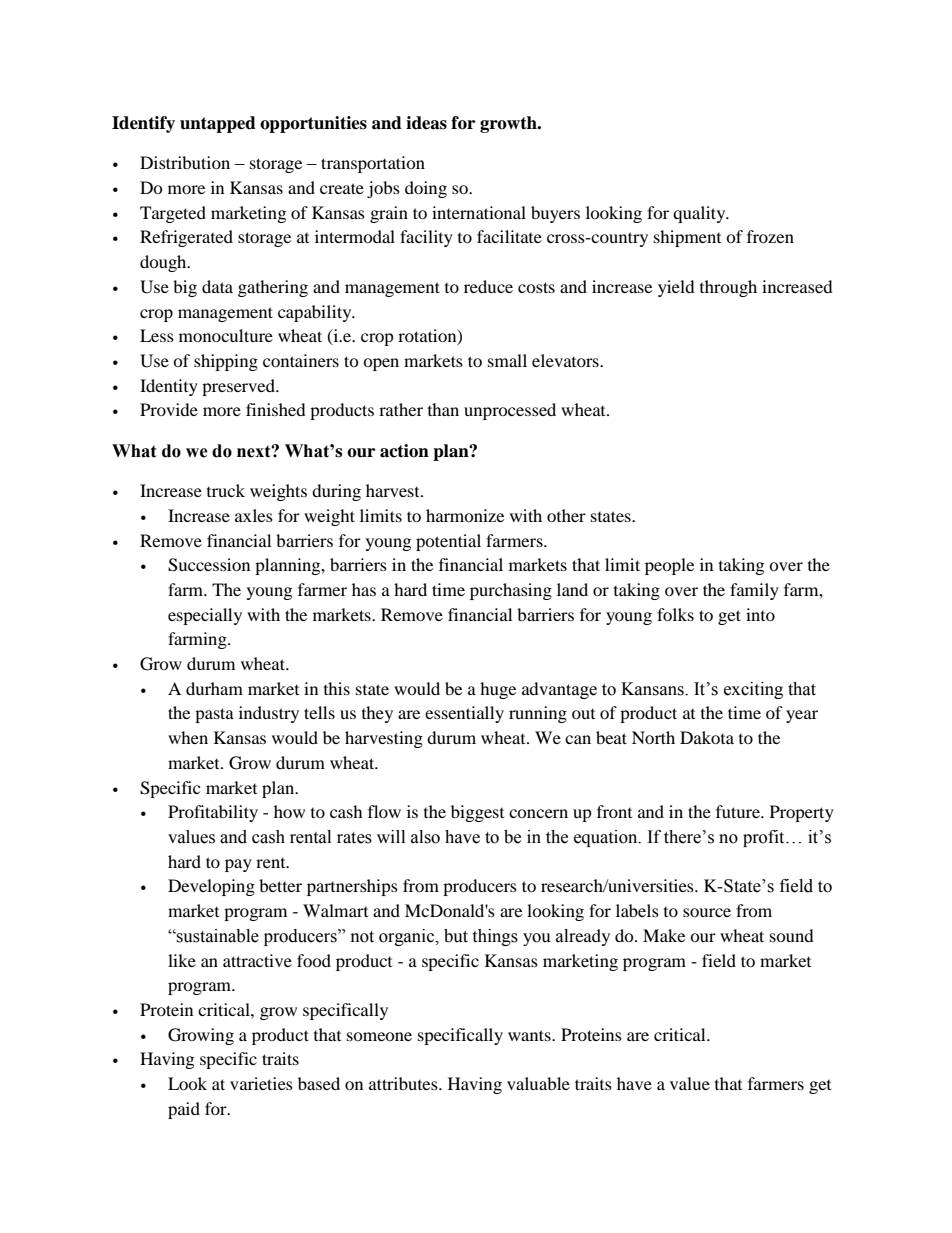  What do you see at coordinates (530, 1035) in the screenshot?
I see `wants` at bounding box center [530, 1035].
